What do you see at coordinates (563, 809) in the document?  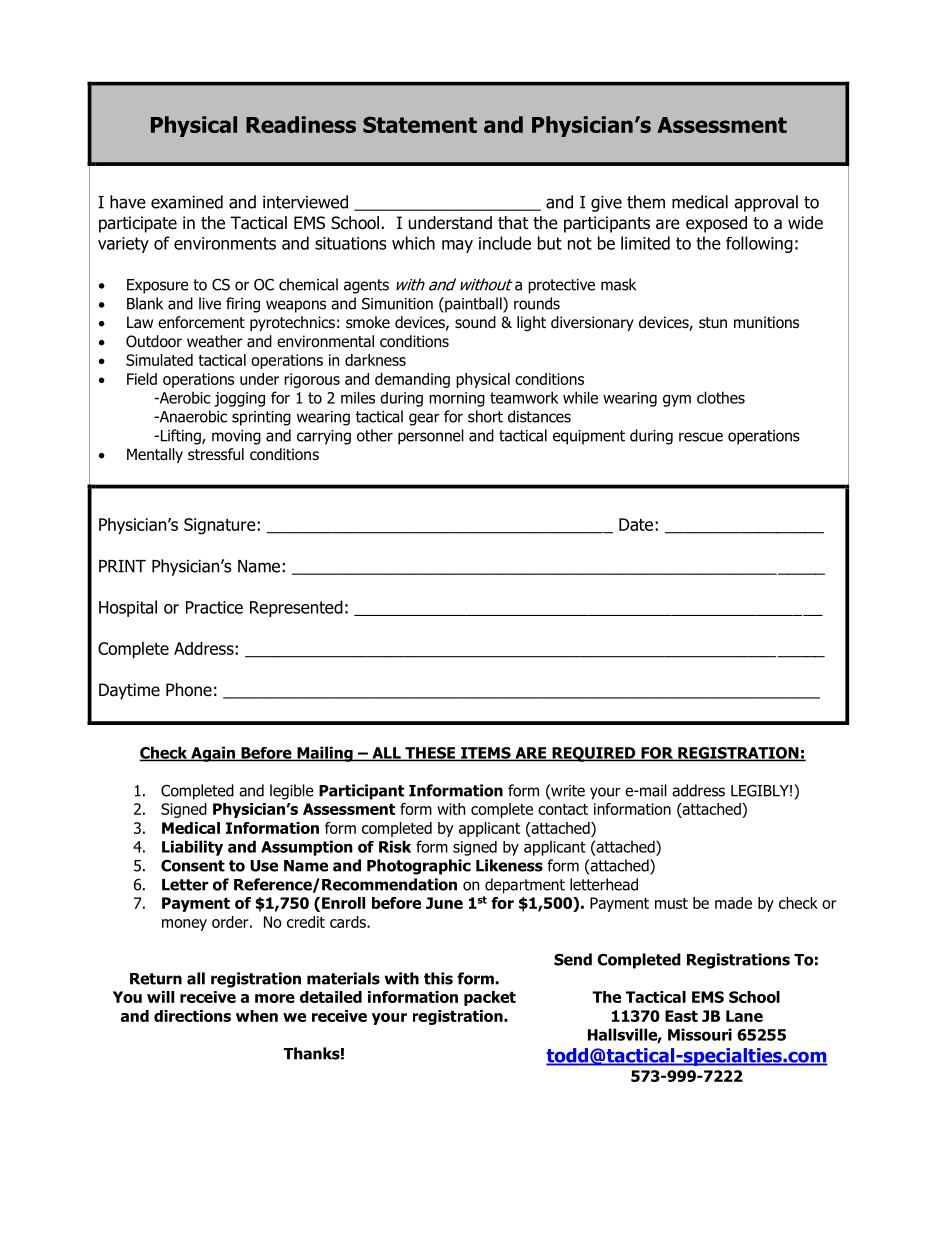 I see `contact` at bounding box center [563, 809].
